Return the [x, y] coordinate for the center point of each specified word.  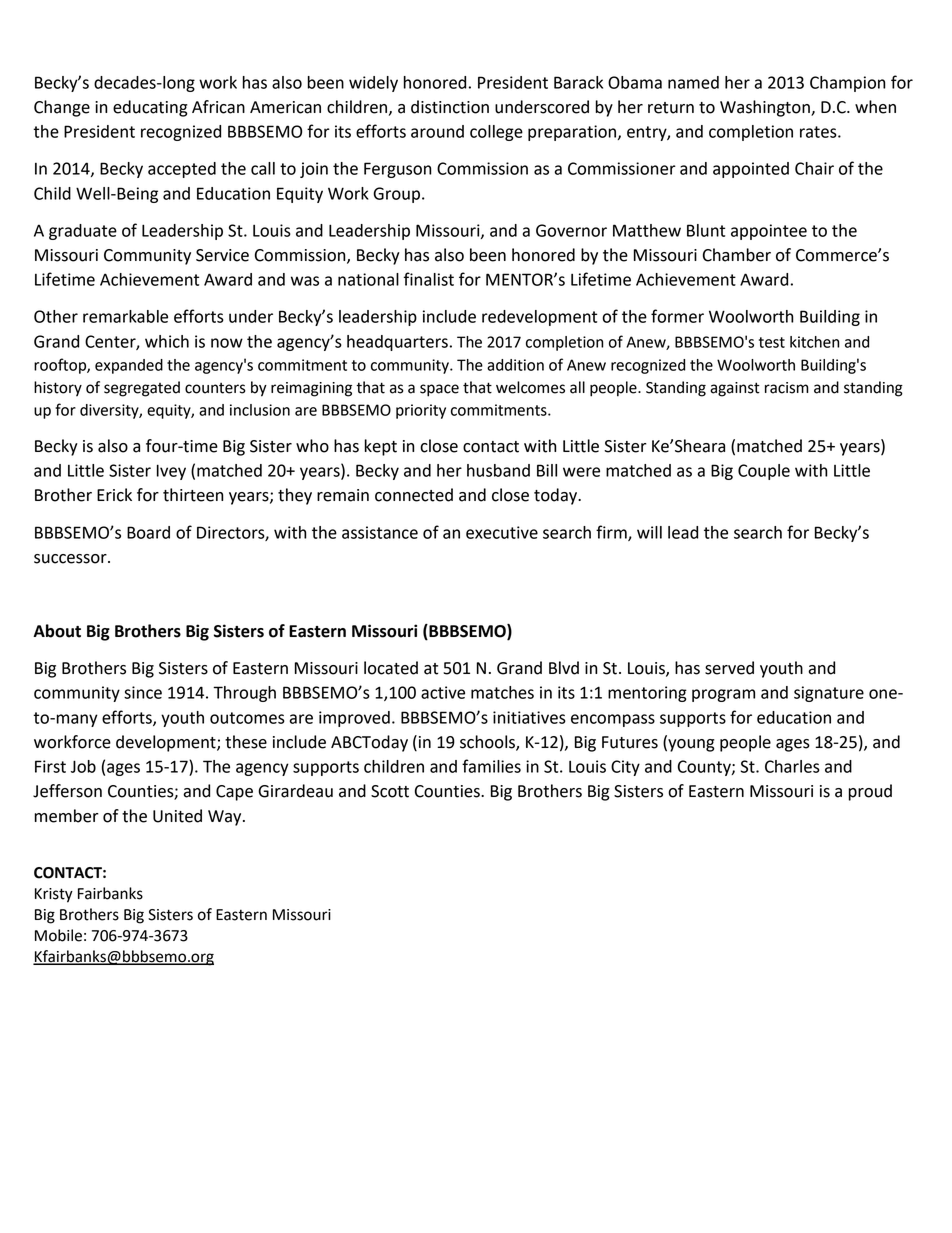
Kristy [54, 895]
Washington [766, 108]
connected [414, 495]
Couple [764, 472]
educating [150, 108]
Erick [114, 495]
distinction [450, 107]
